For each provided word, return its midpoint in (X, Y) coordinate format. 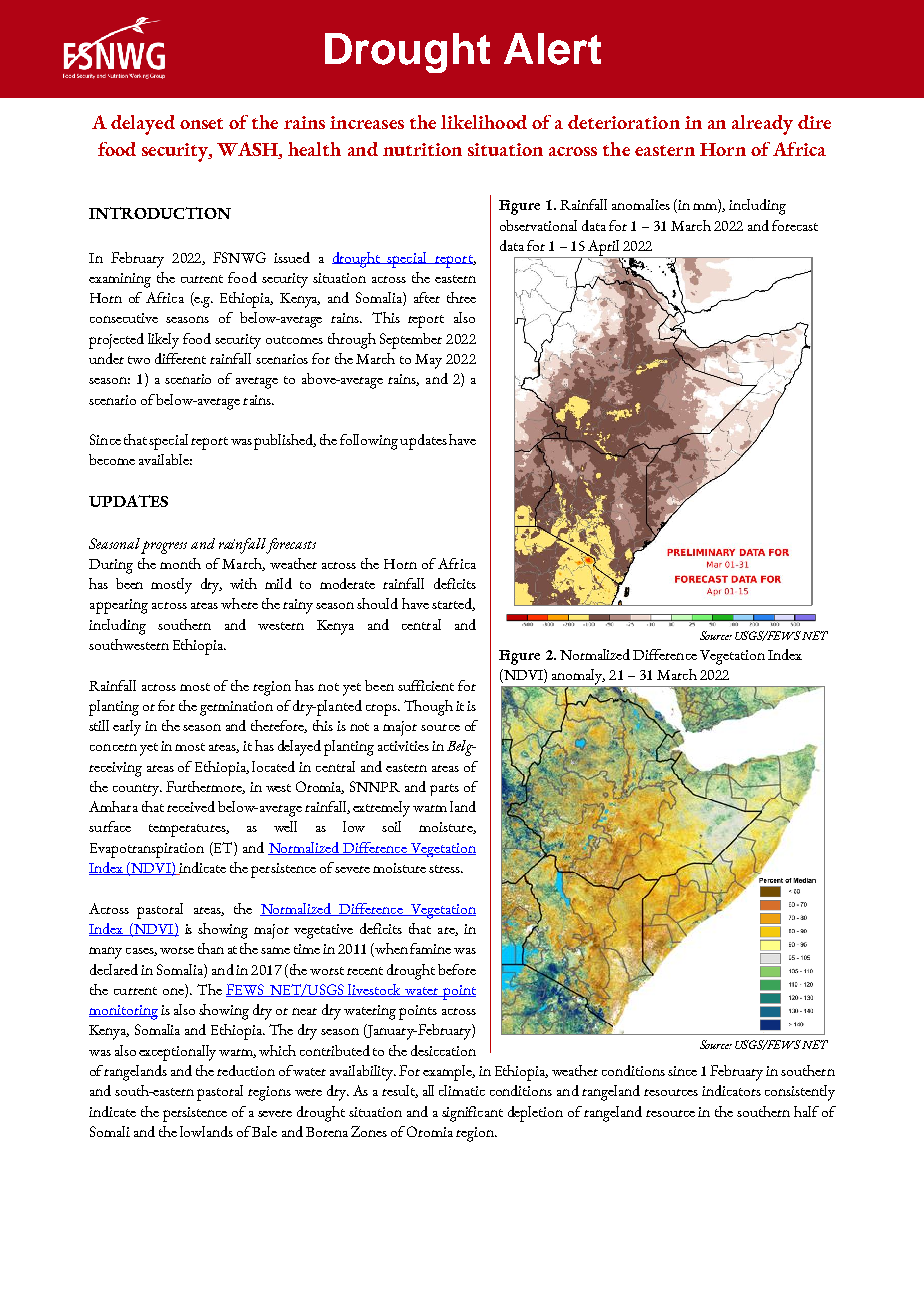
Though (428, 708)
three (461, 297)
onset (201, 123)
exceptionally (177, 1053)
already (762, 125)
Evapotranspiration (147, 850)
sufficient (426, 685)
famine (430, 948)
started (453, 604)
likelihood (484, 122)
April (604, 249)
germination (236, 708)
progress (164, 547)
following (369, 442)
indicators (731, 1090)
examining (120, 280)
